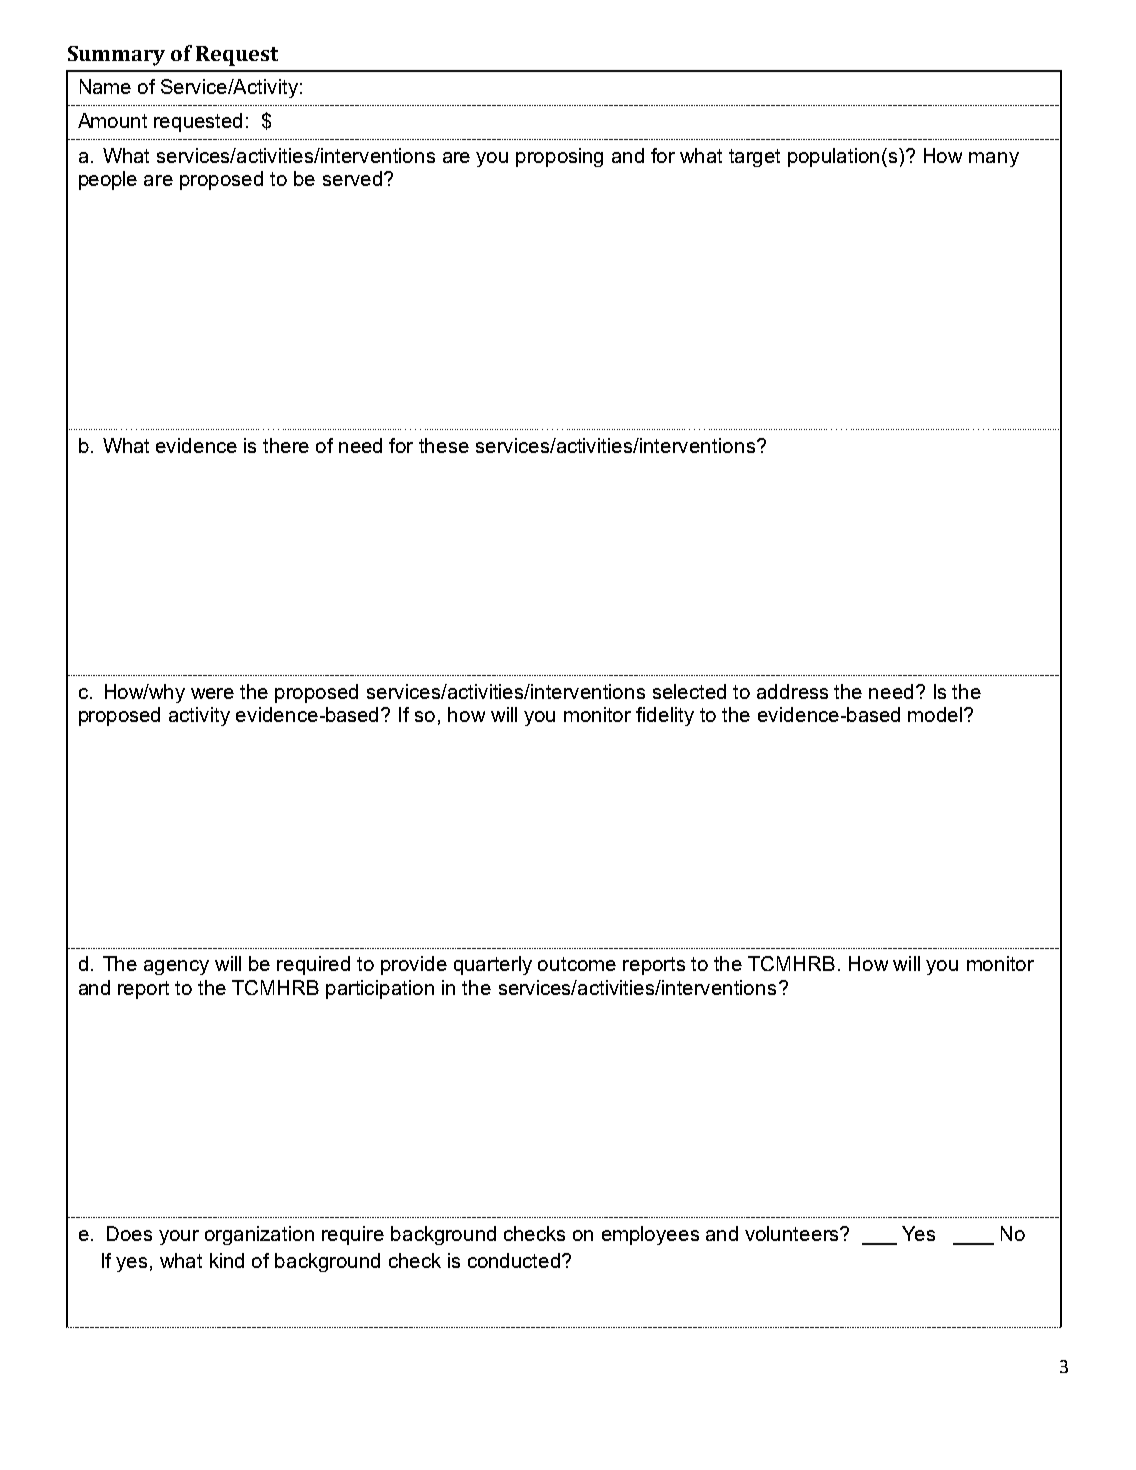 This image has width=1136, height=1470. I want to click on there, so click(286, 445).
